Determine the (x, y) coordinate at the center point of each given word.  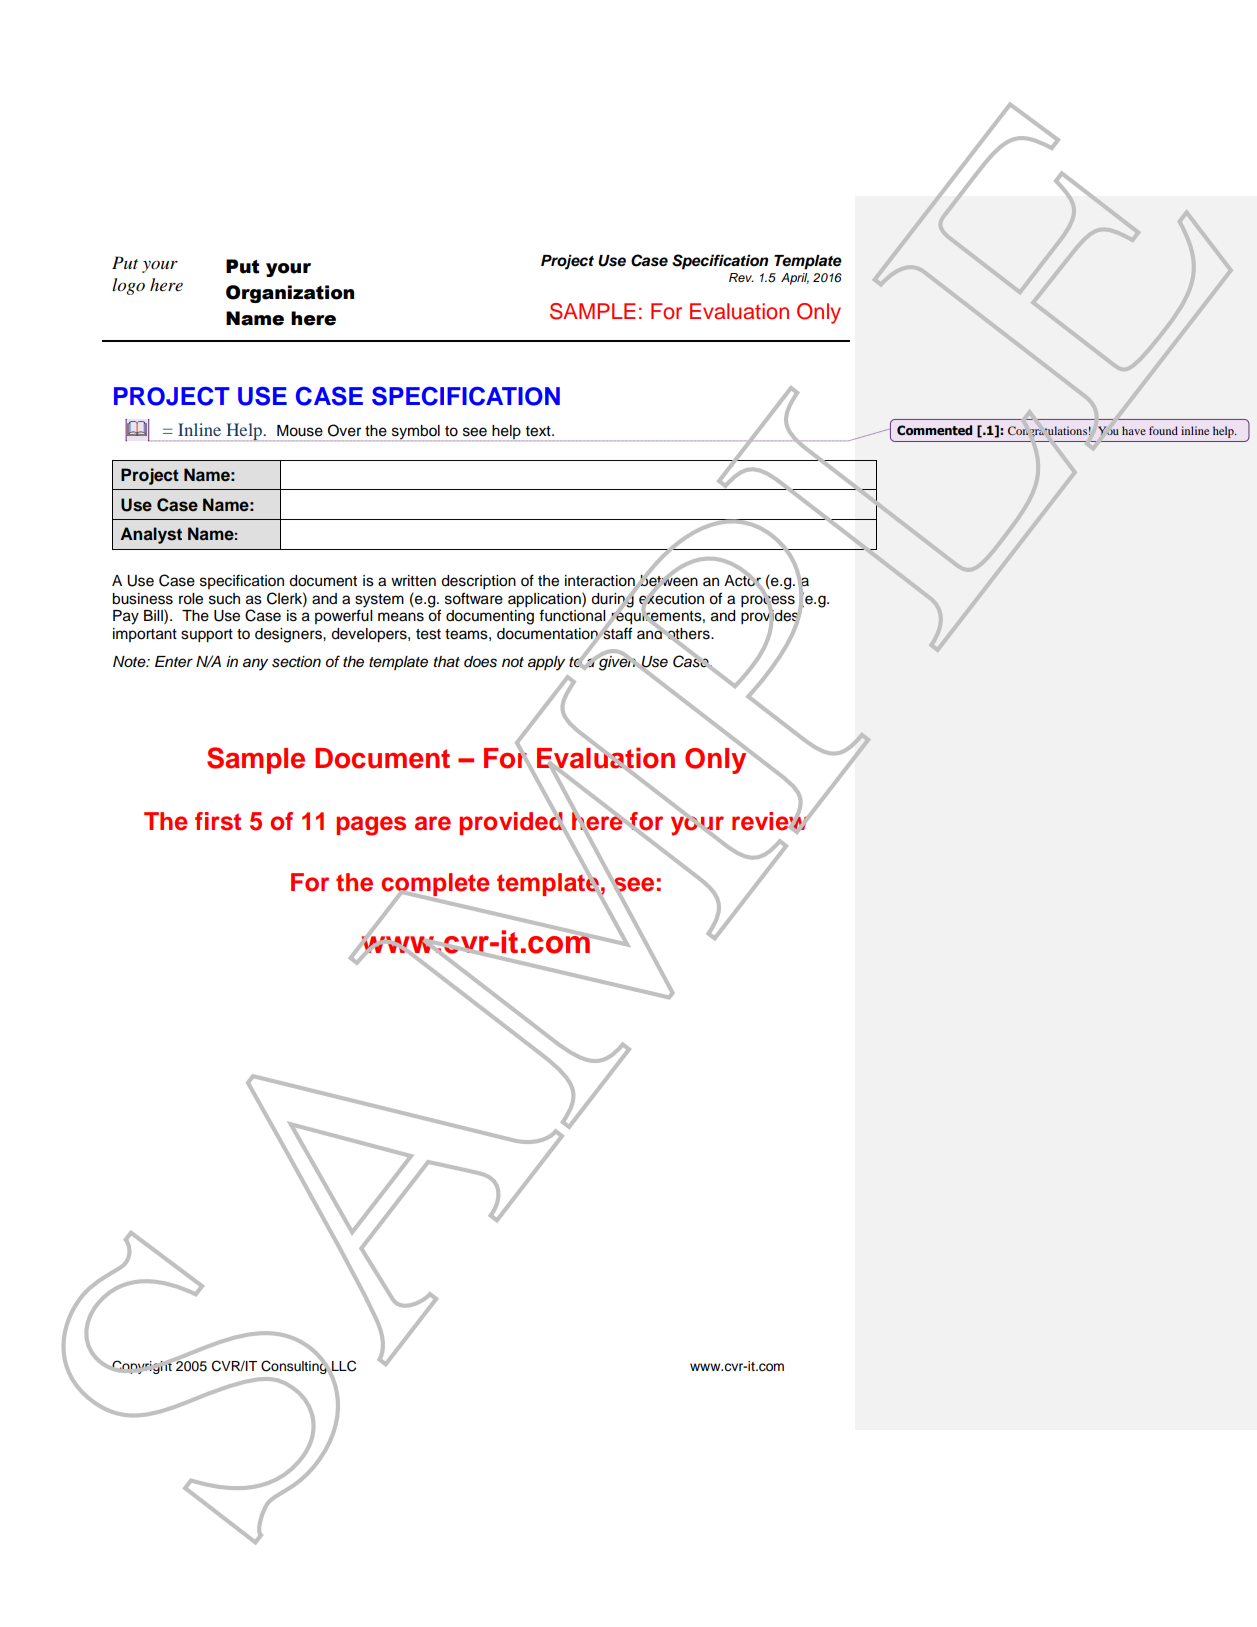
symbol (416, 433)
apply (546, 663)
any (255, 664)
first (218, 821)
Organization (290, 294)
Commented (934, 430)
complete (435, 885)
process (768, 601)
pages (371, 826)
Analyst (151, 535)
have (1134, 430)
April (795, 279)
